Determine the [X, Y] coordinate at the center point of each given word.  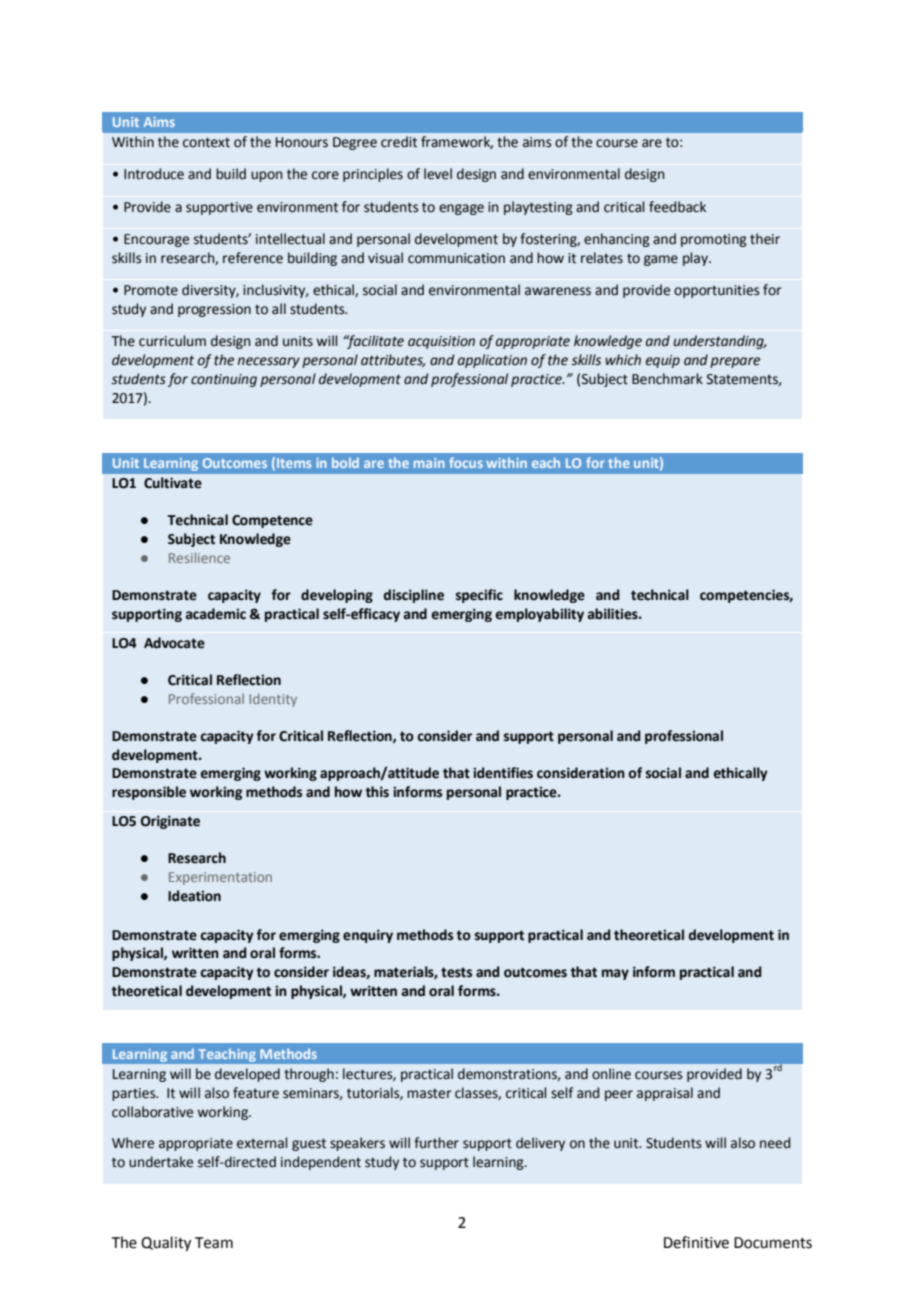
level [438, 174]
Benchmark [667, 379]
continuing [224, 380]
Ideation [194, 896]
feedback [677, 207]
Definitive [696, 1242]
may [615, 974]
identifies [503, 773]
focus [466, 462]
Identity [273, 700]
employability [539, 615]
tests [456, 972]
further [436, 1143]
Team [214, 1243]
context [206, 142]
